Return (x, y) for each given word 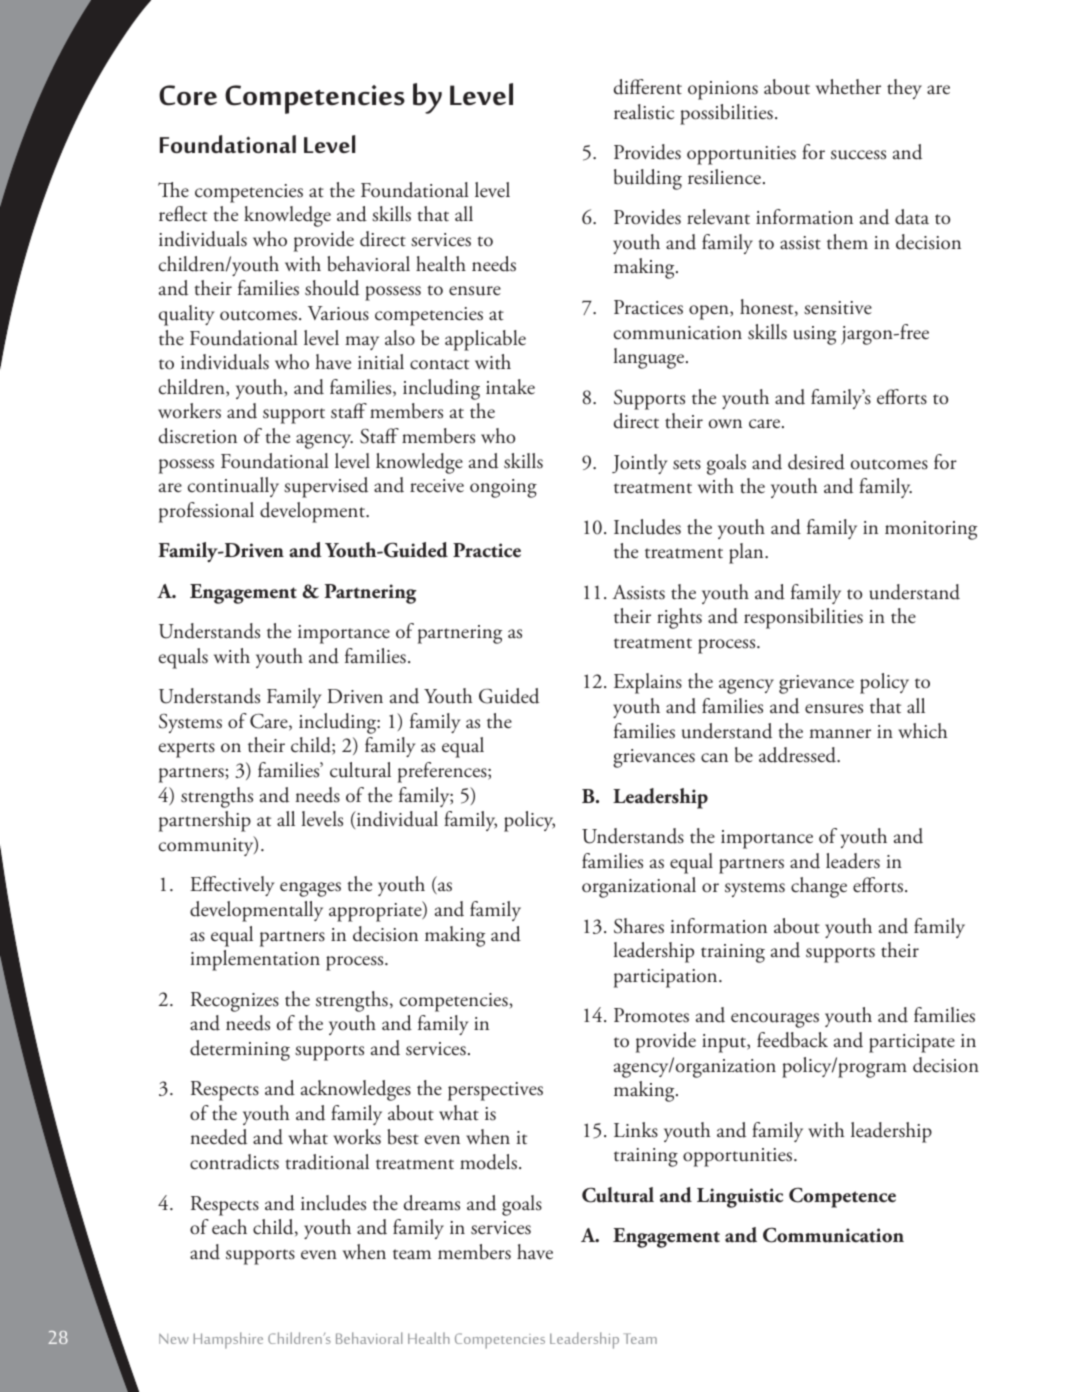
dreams (432, 1203)
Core (188, 95)
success (858, 155)
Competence (842, 1197)
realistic (644, 112)
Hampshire (228, 1340)
